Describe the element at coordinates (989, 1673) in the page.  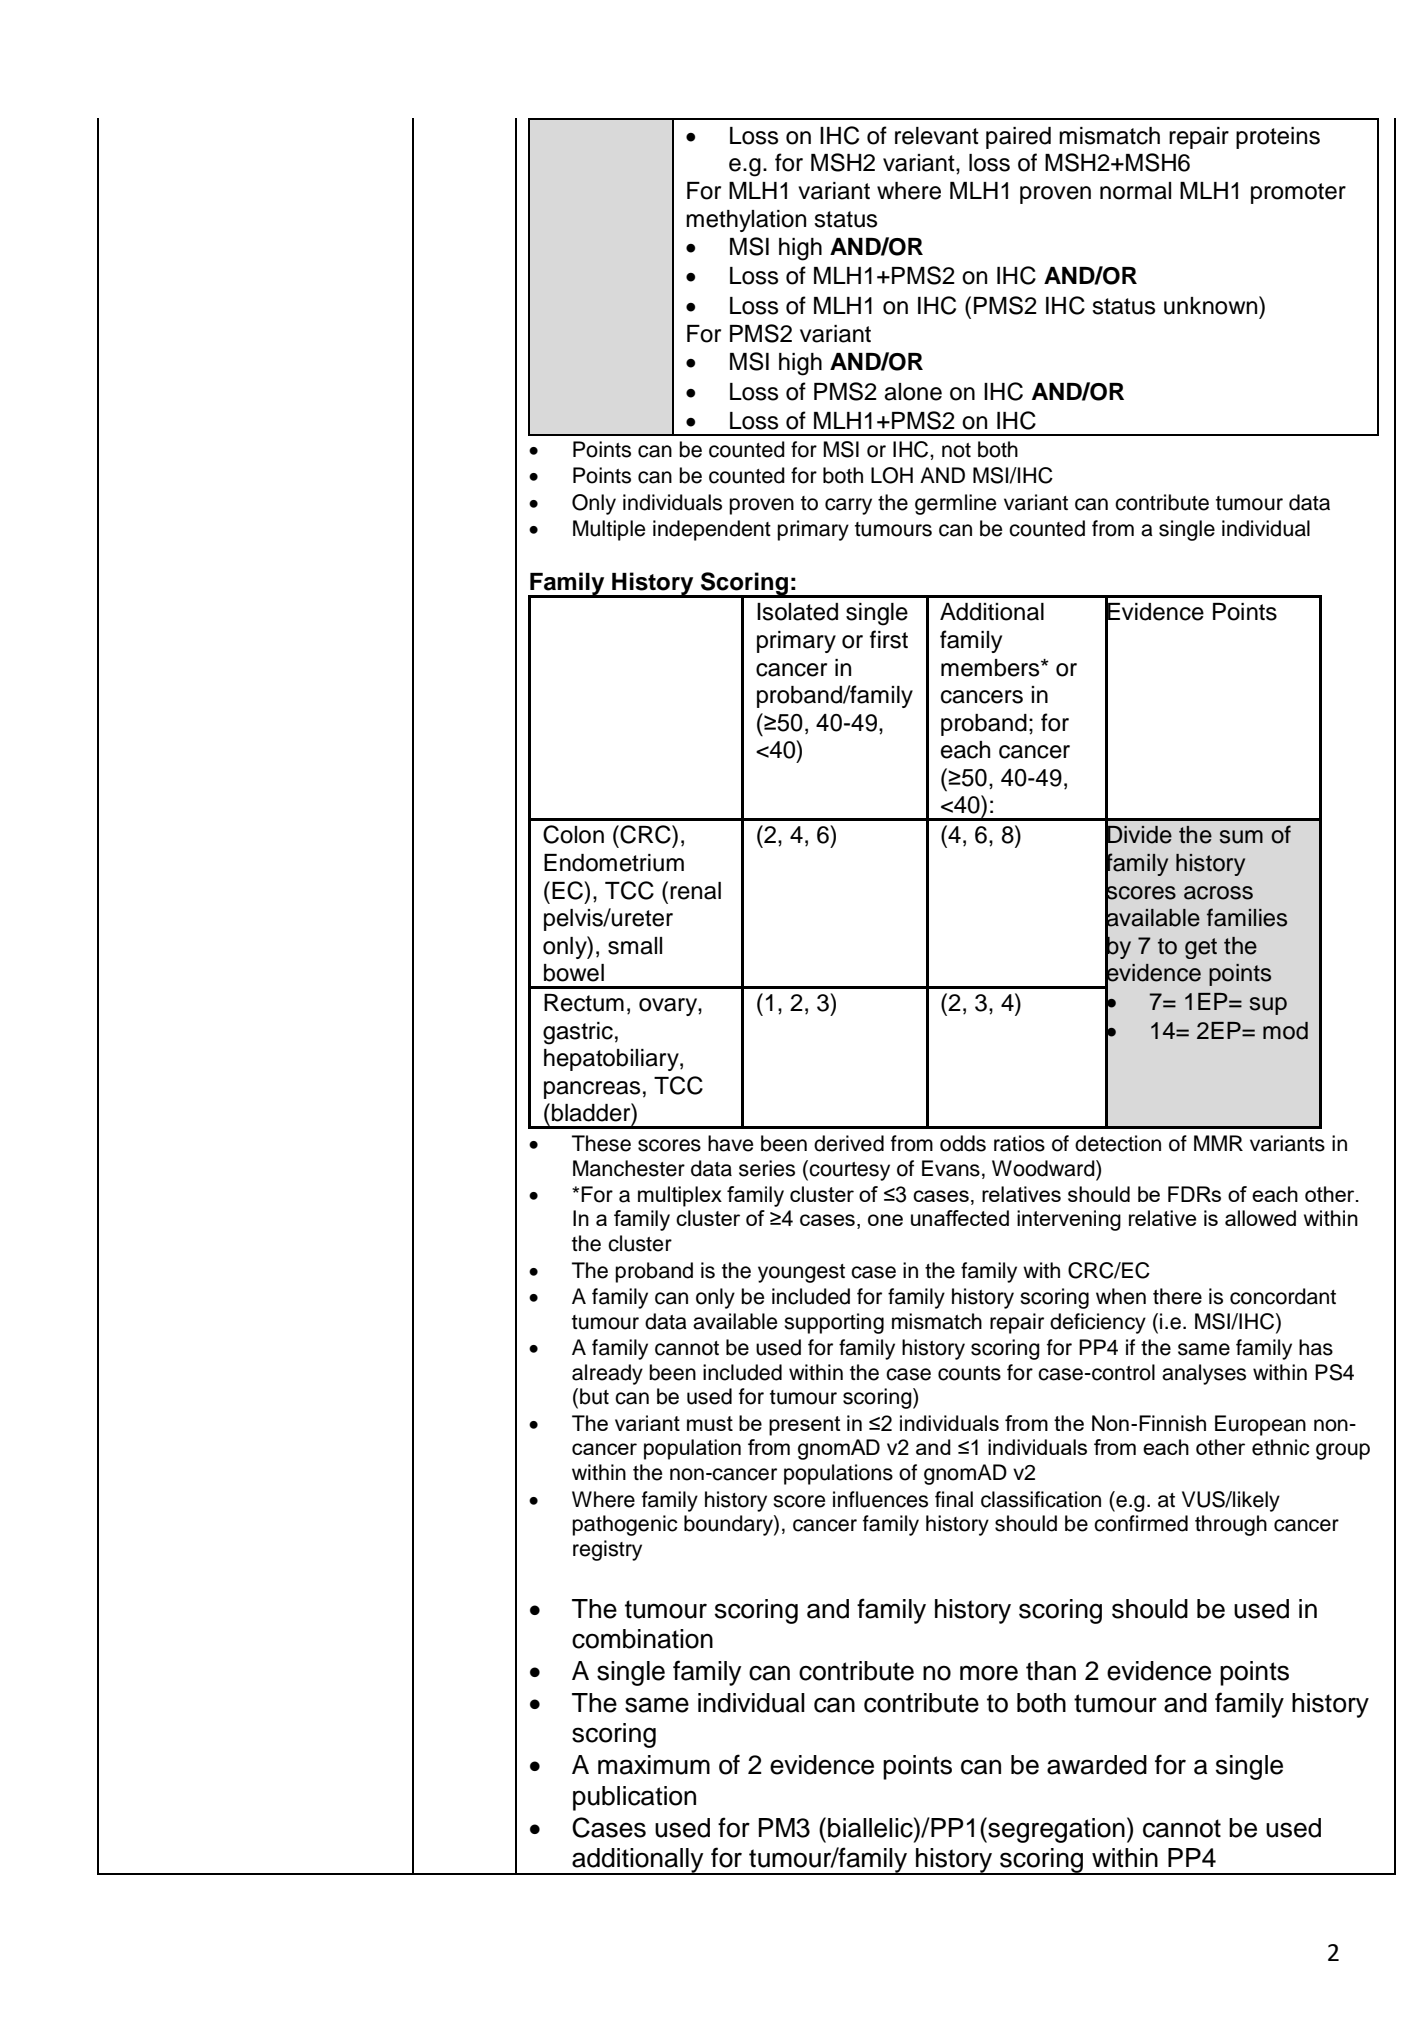
I see `more` at that location.
